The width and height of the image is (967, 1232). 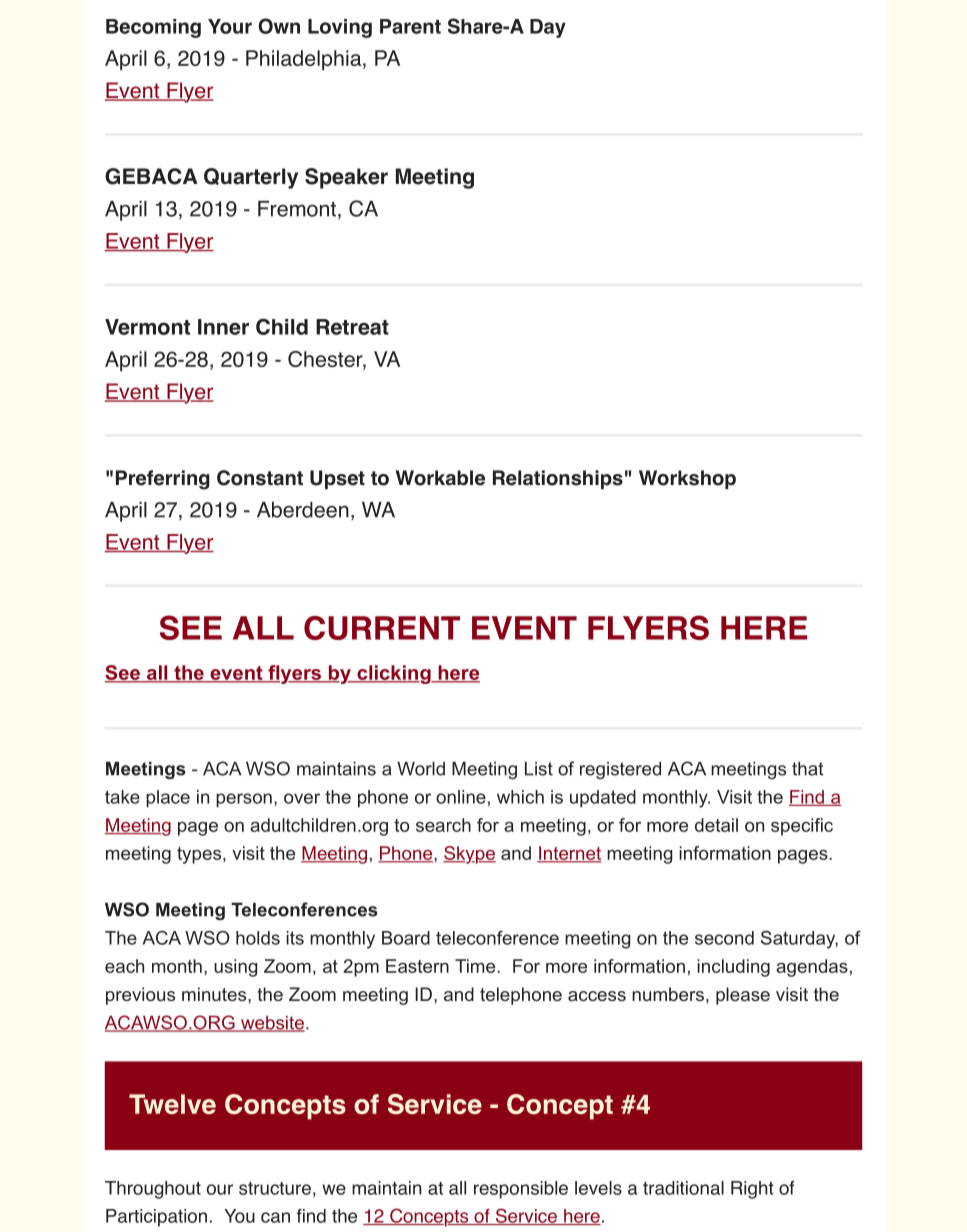 What do you see at coordinates (558, 480) in the image?
I see `Relationships` at bounding box center [558, 480].
